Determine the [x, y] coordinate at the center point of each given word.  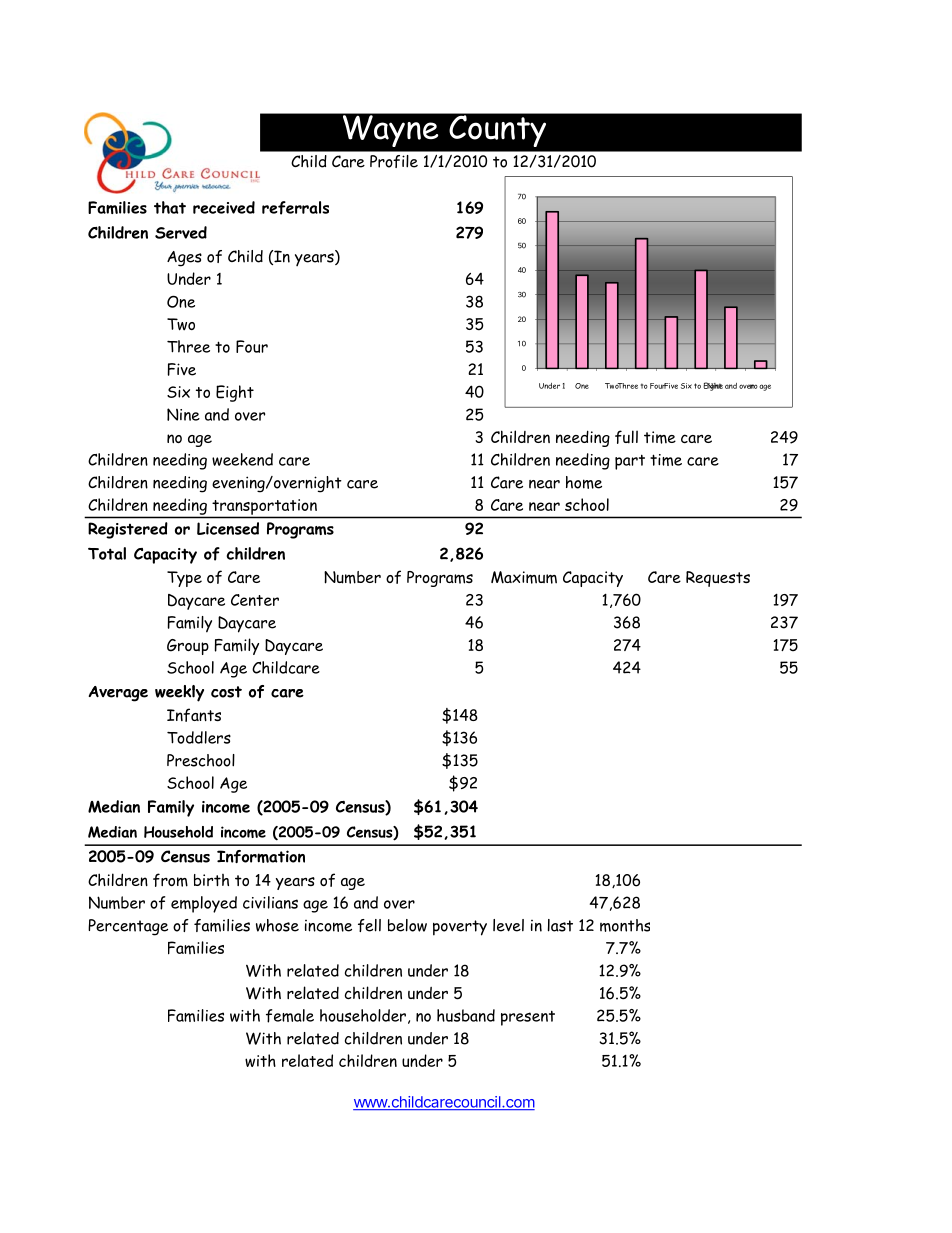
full [626, 437]
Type [184, 579]
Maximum [524, 577]
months [625, 925]
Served [181, 232]
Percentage [128, 927]
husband [466, 1015]
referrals [295, 208]
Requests [718, 579]
